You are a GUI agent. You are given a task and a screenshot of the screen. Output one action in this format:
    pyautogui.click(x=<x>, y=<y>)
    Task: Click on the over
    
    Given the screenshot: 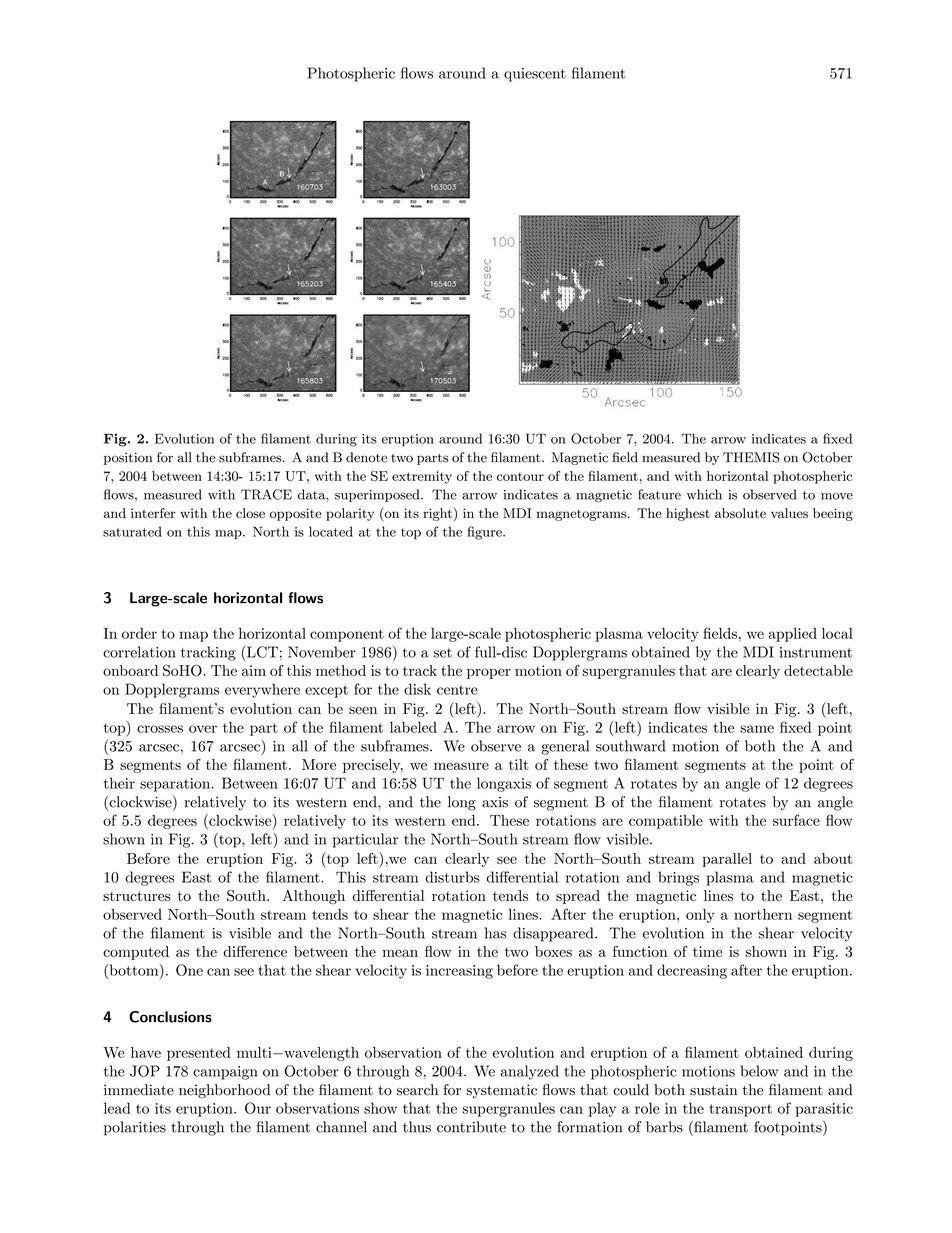 What is the action you would take?
    pyautogui.click(x=203, y=729)
